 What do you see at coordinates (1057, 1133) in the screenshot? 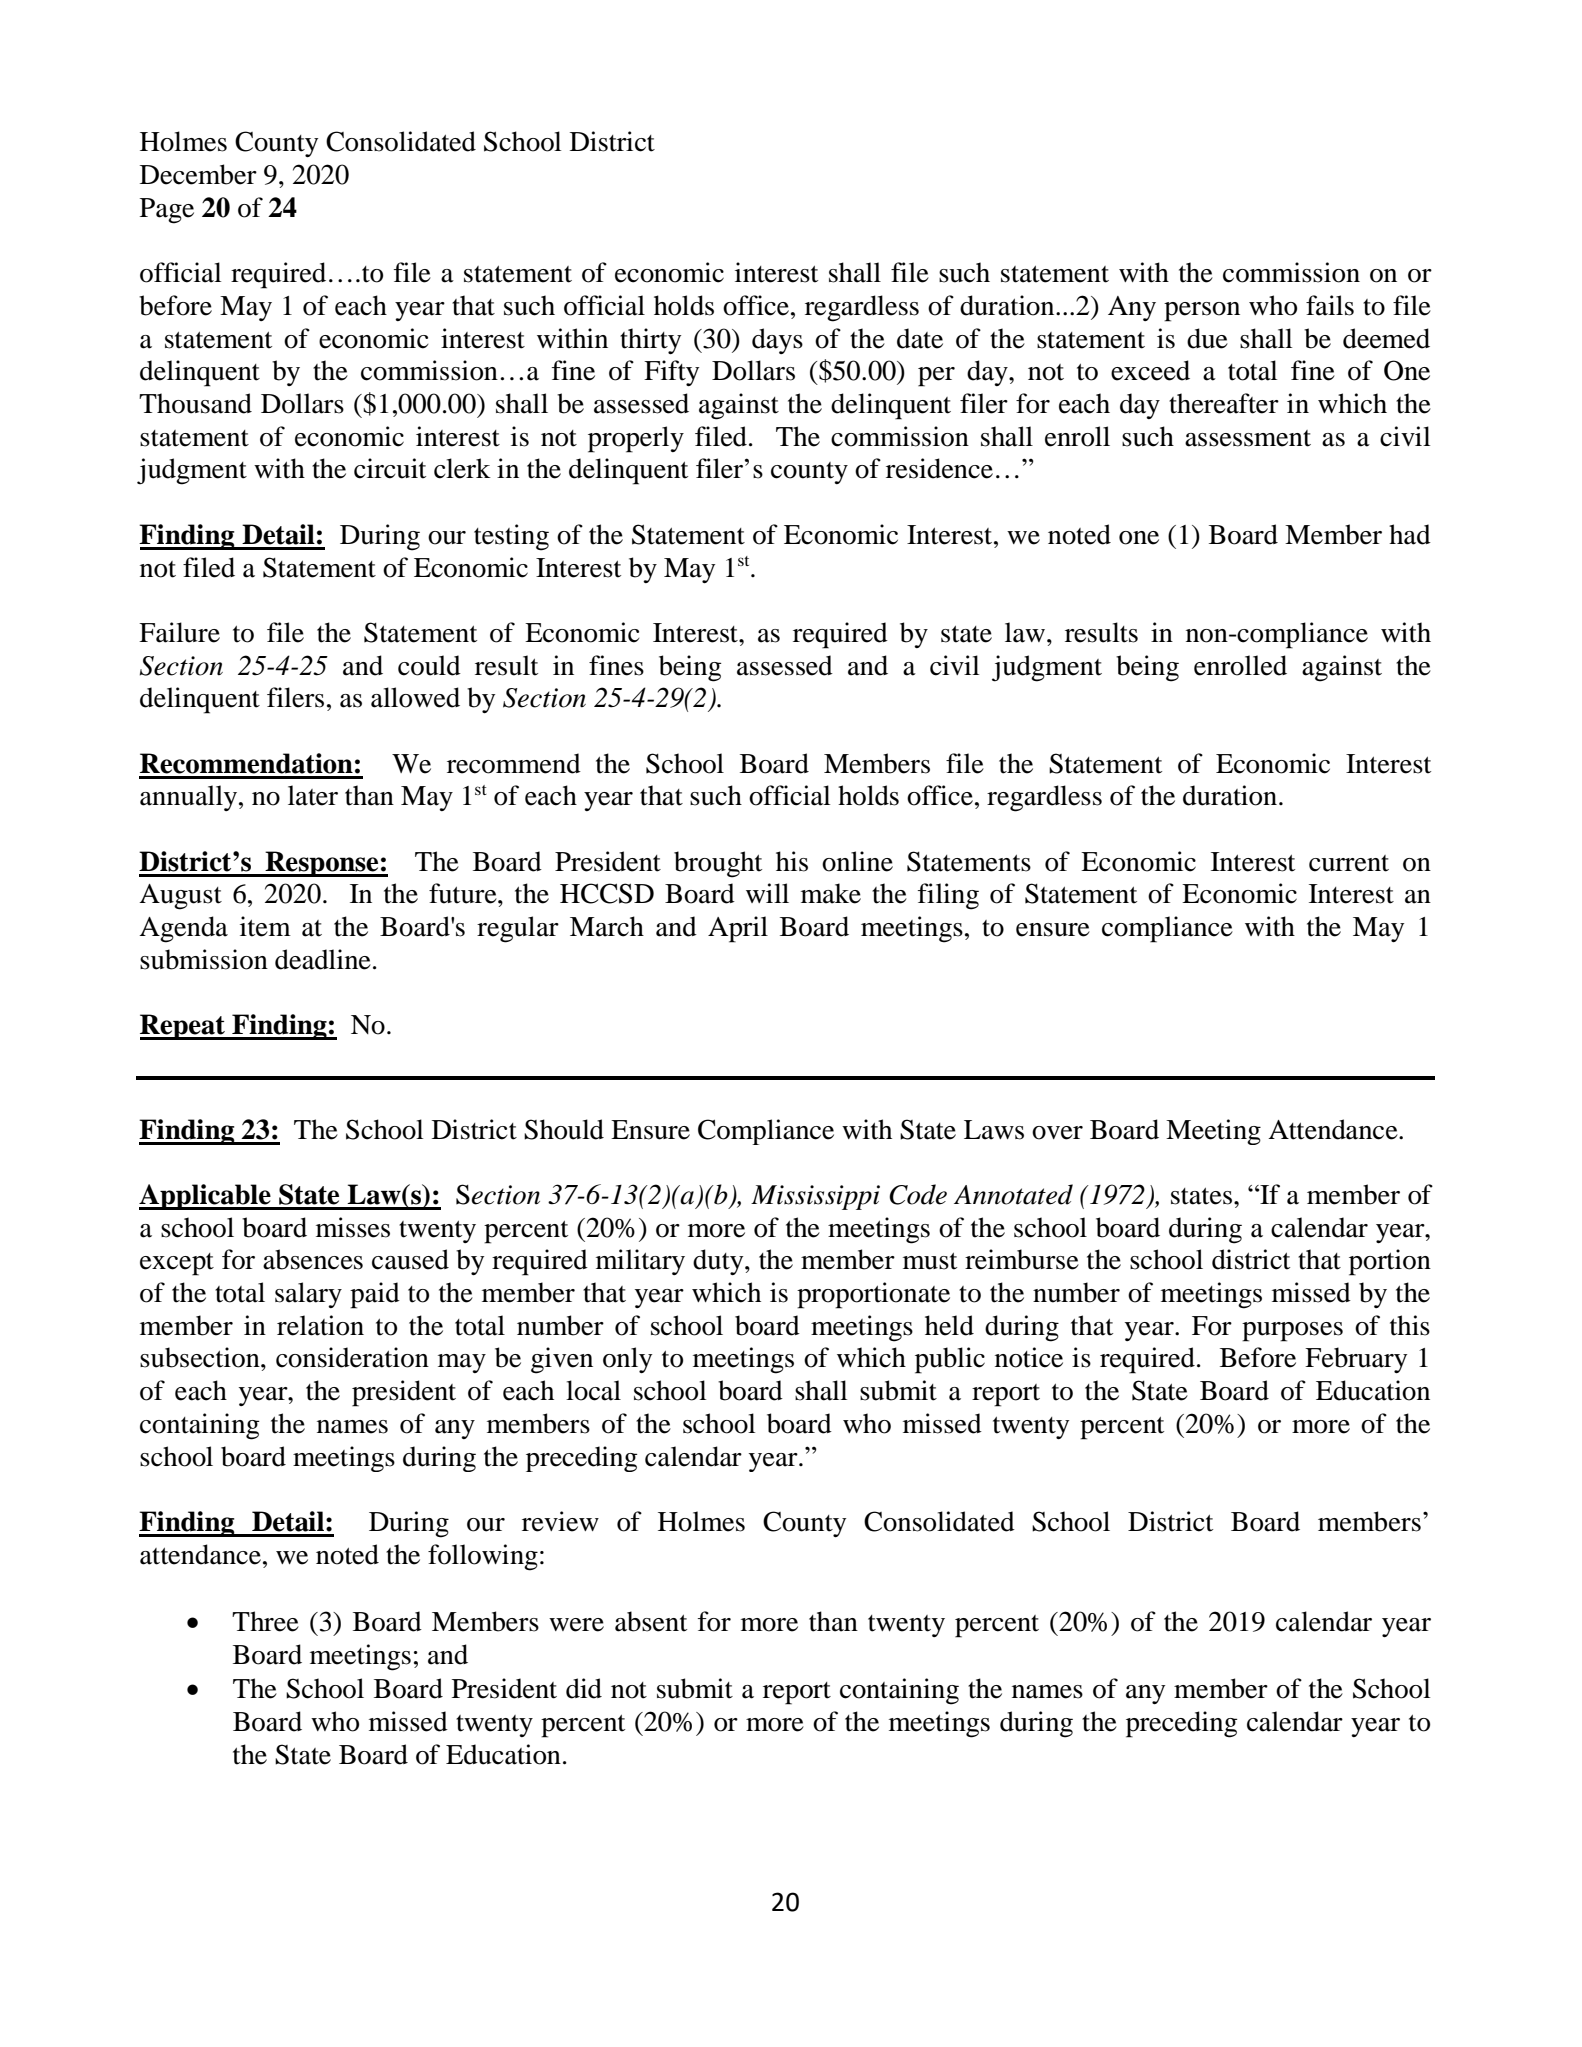
I see `over` at bounding box center [1057, 1133].
